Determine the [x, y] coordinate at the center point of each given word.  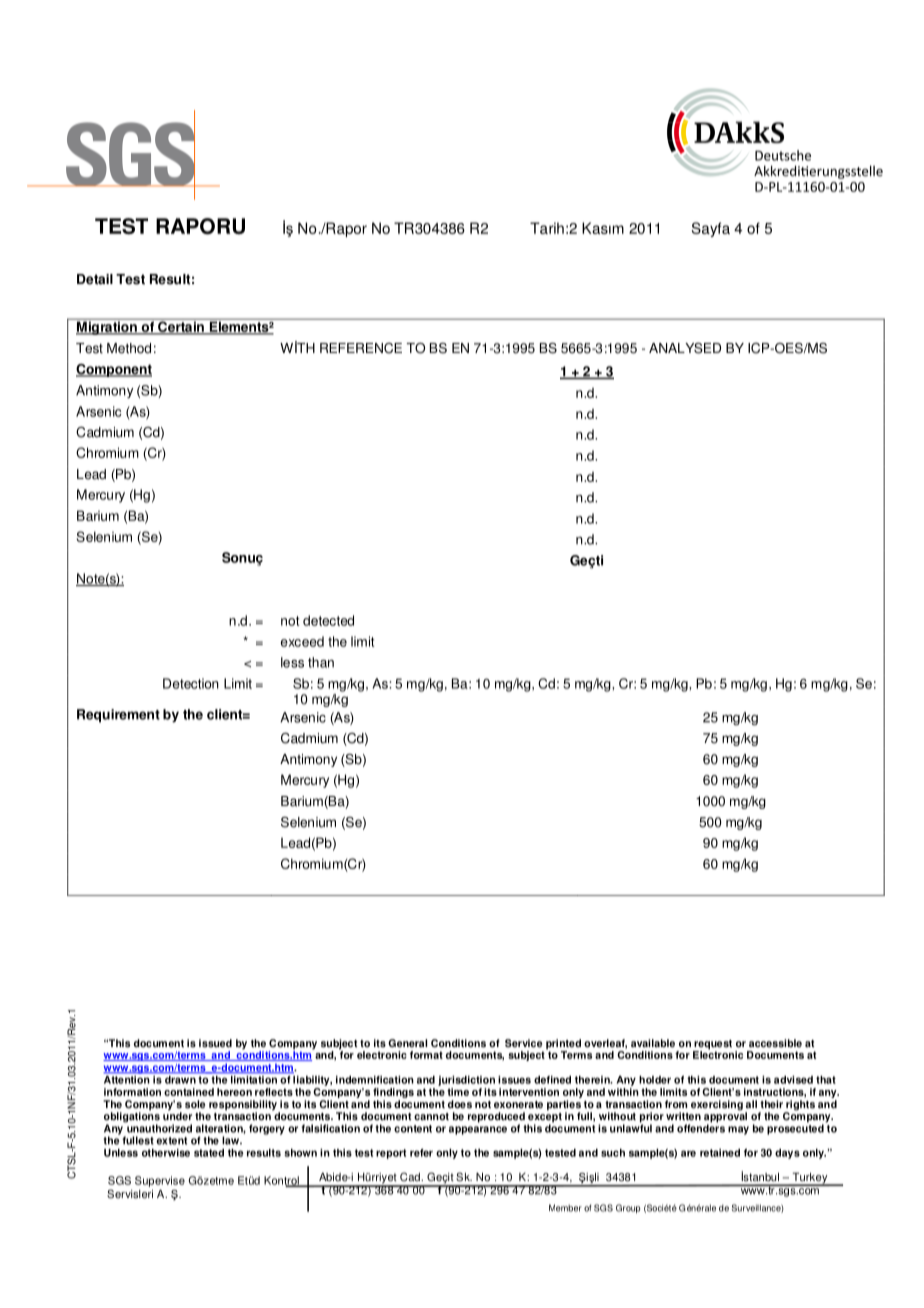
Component [114, 370]
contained [189, 1092]
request [712, 1046]
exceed [302, 641]
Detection [191, 683]
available [653, 1043]
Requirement [118, 716]
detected [328, 620]
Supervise [160, 1181]
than [321, 662]
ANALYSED [685, 348]
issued [215, 1043]
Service [523, 1043]
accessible [775, 1043]
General [407, 1043]
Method [129, 348]
